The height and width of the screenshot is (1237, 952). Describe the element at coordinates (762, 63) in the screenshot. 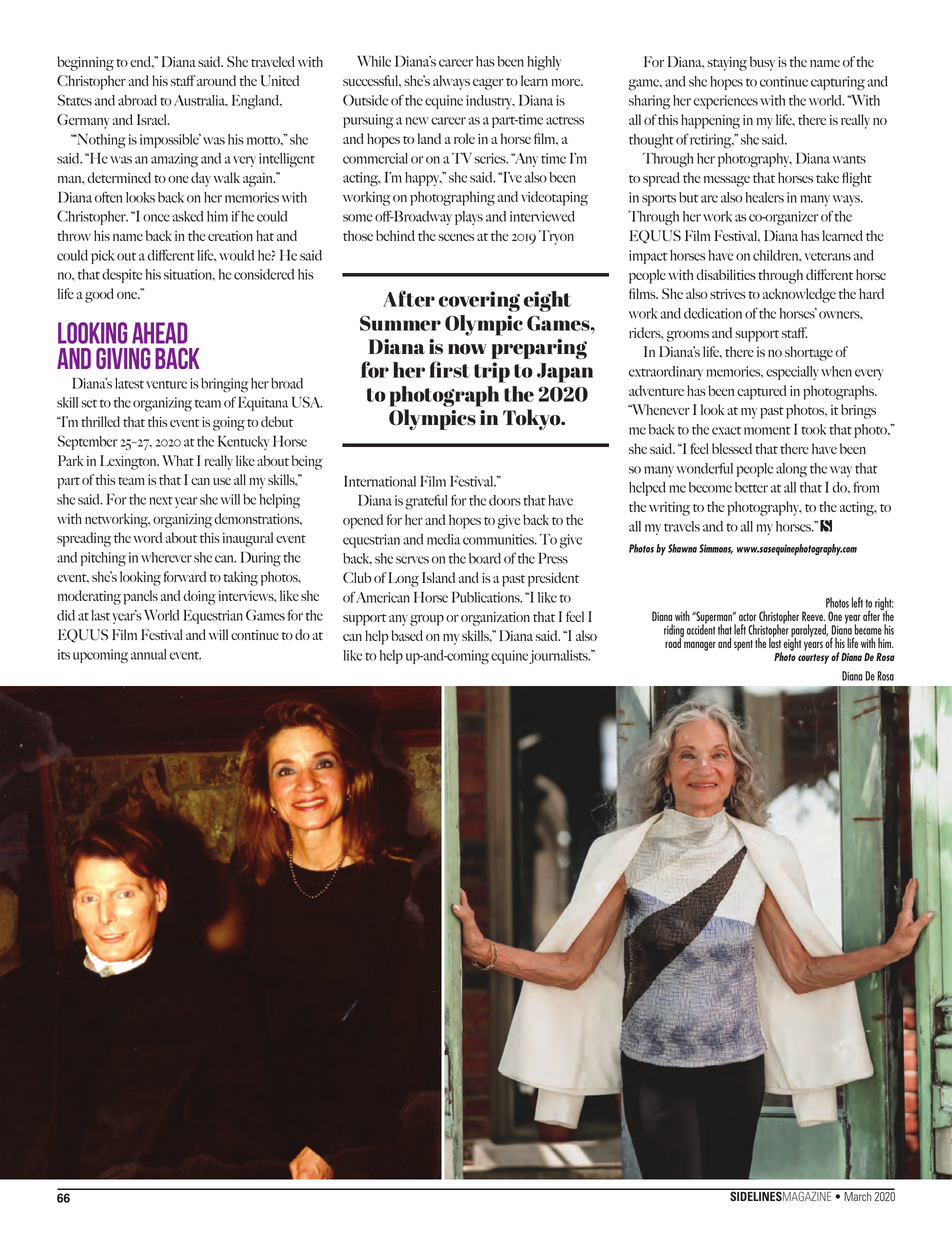

I see `busy` at that location.
